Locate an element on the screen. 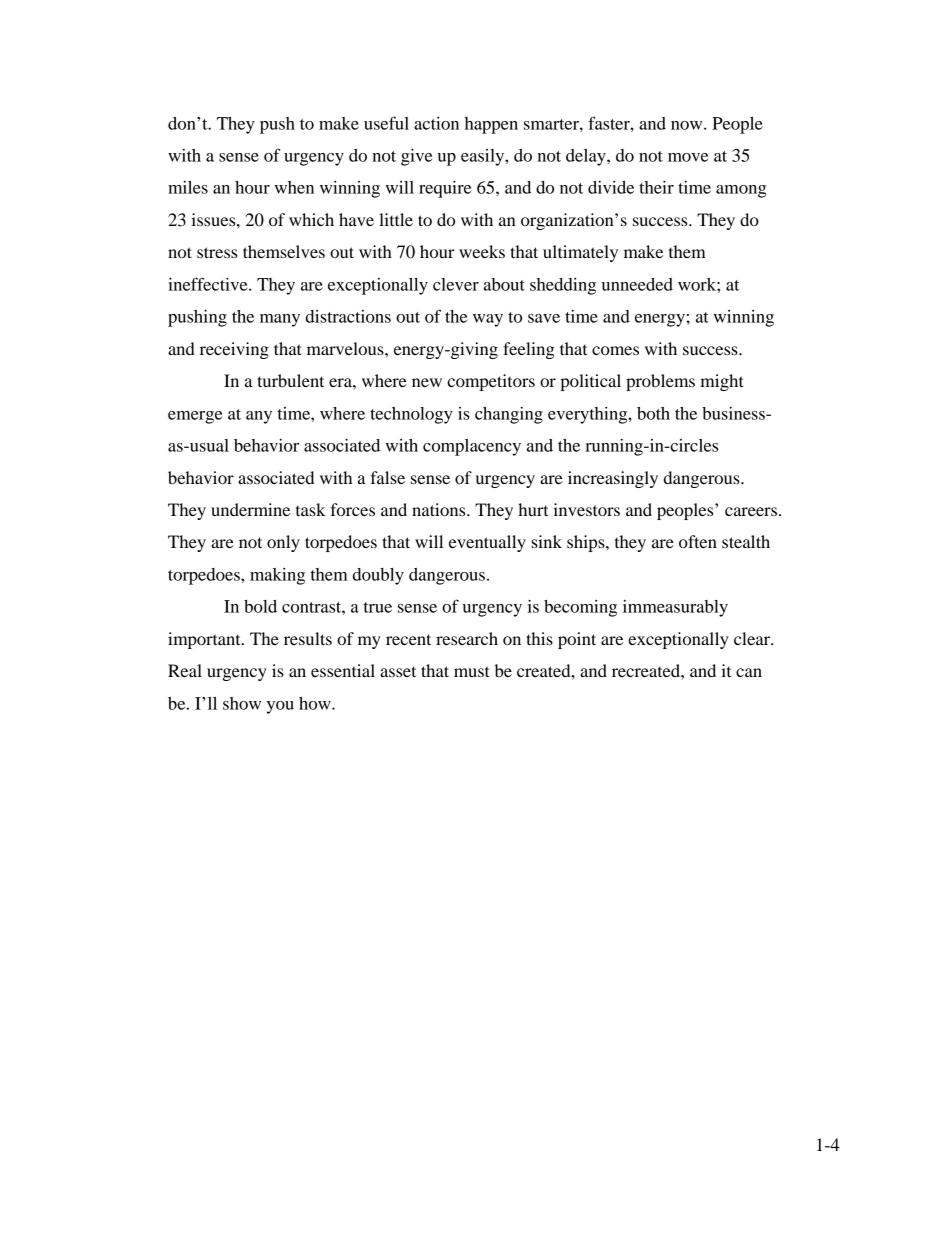  nations is located at coordinates (440, 509).
